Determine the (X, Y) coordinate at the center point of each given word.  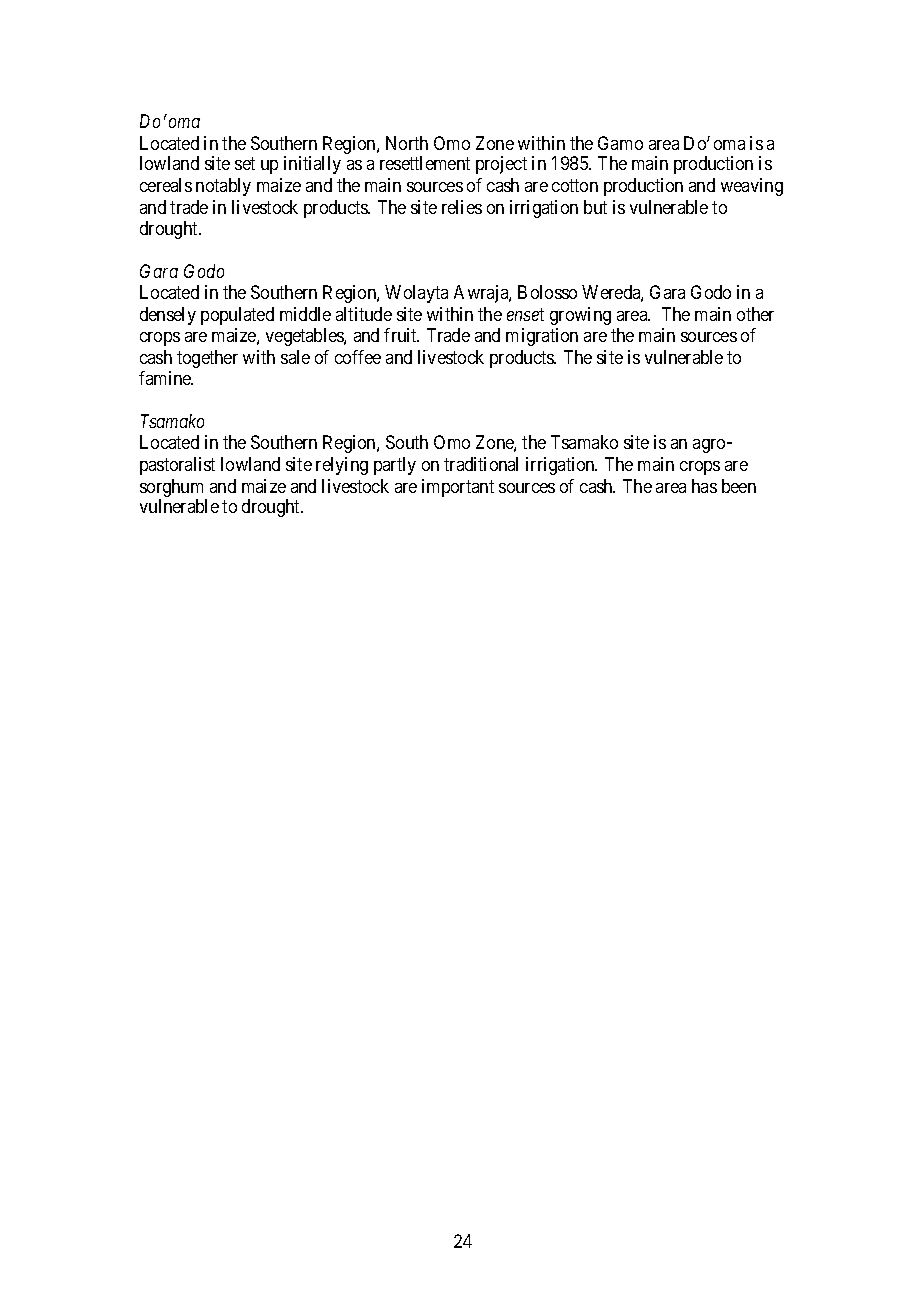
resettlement (425, 163)
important (458, 488)
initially (312, 165)
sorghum (173, 489)
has (704, 486)
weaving (752, 187)
